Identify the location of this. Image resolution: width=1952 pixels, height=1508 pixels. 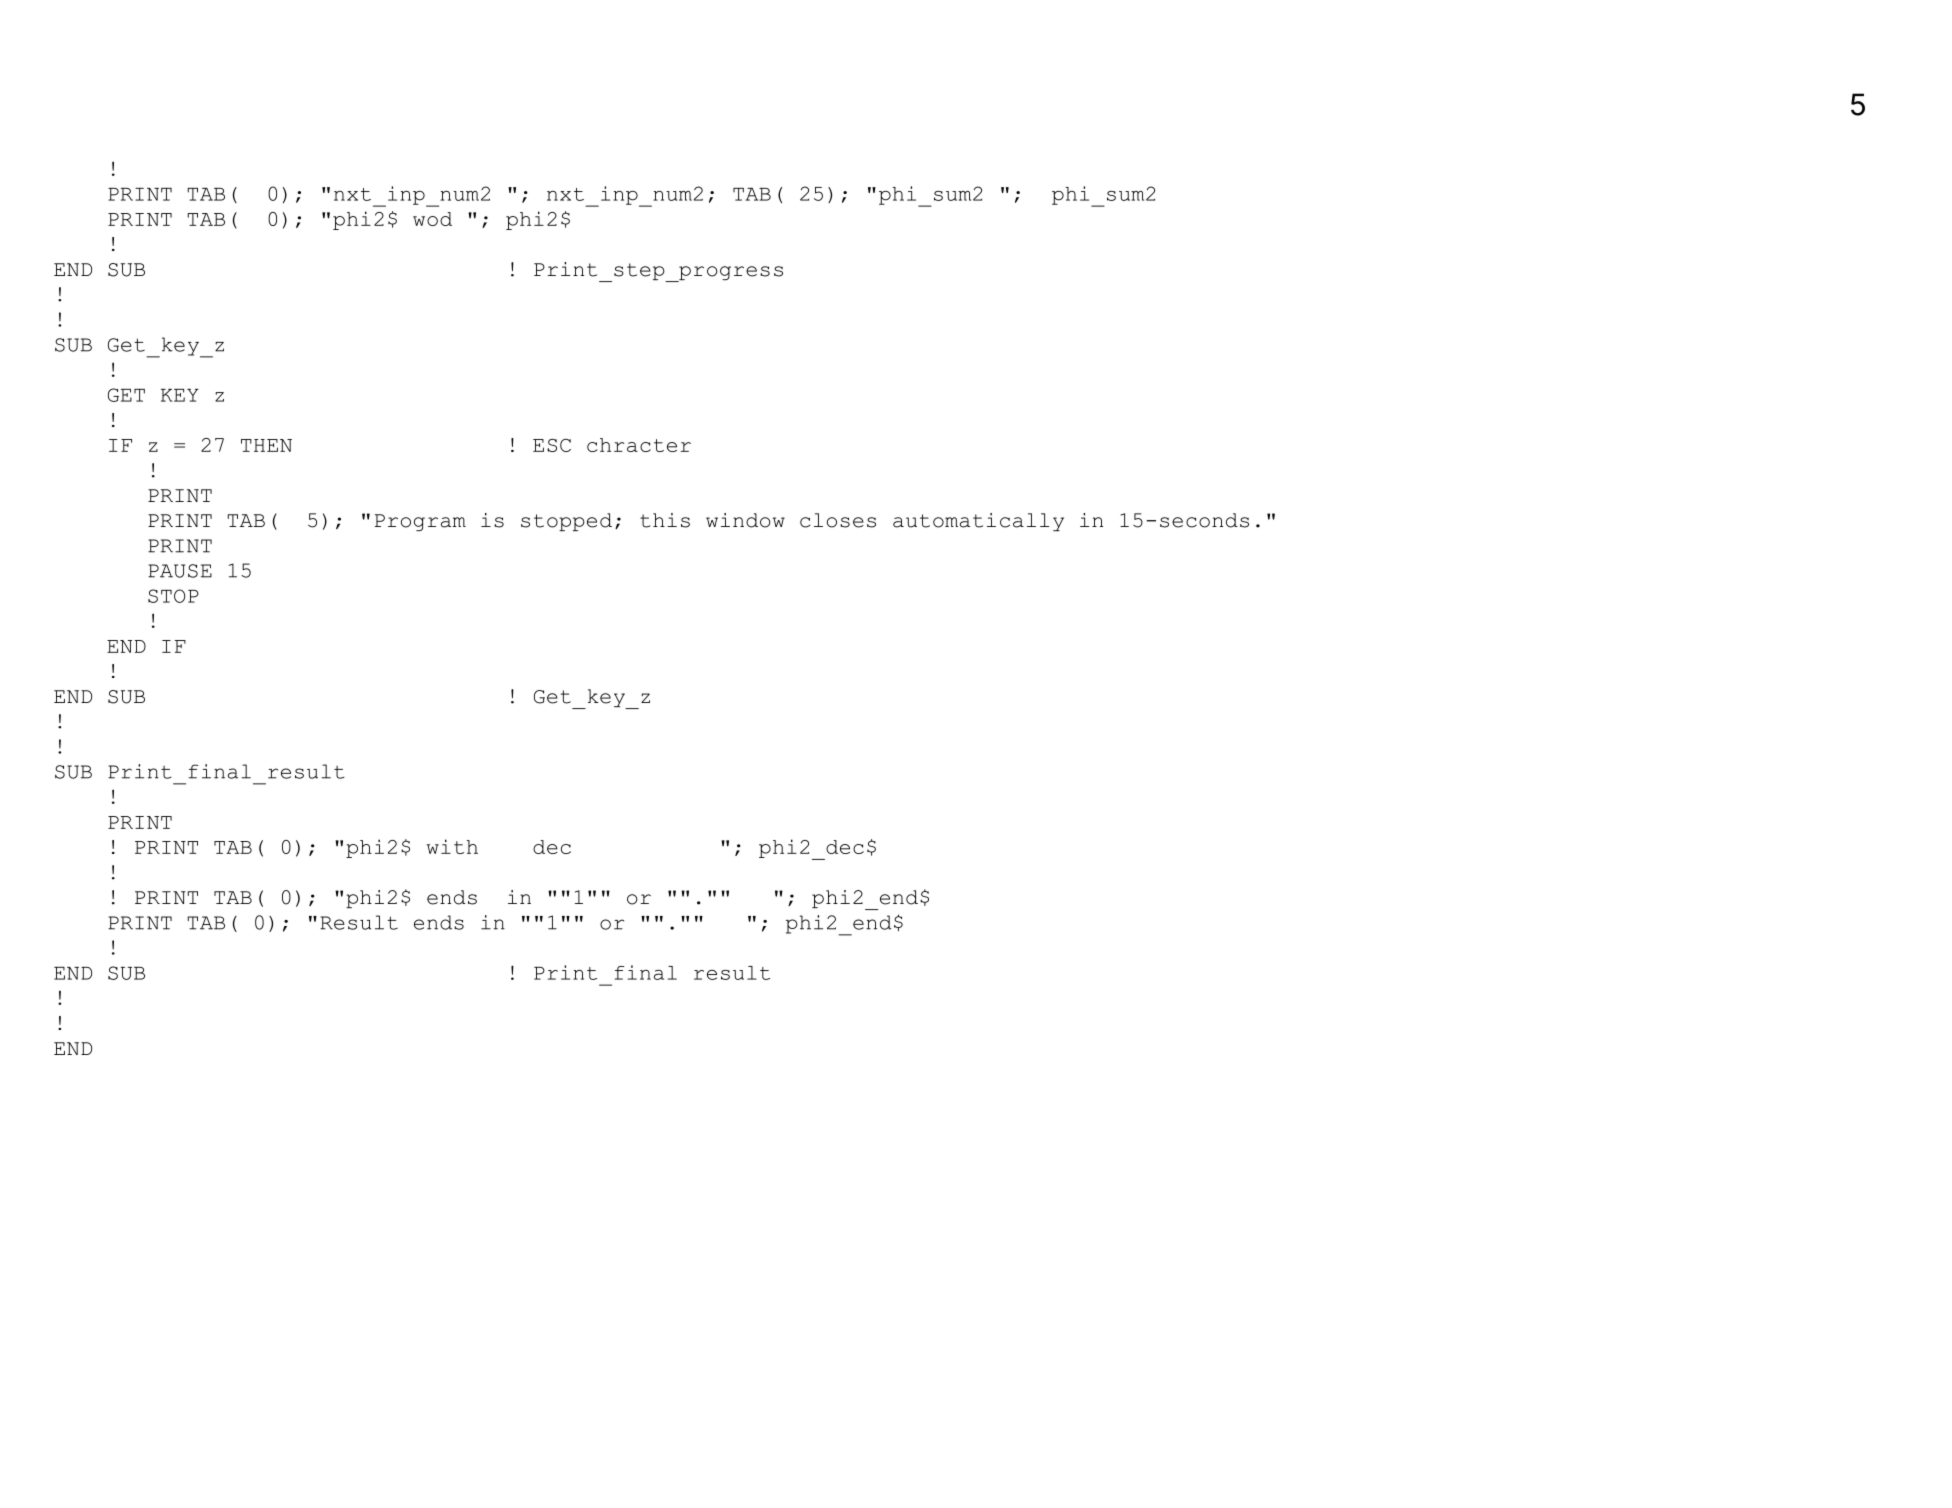
(665, 520).
